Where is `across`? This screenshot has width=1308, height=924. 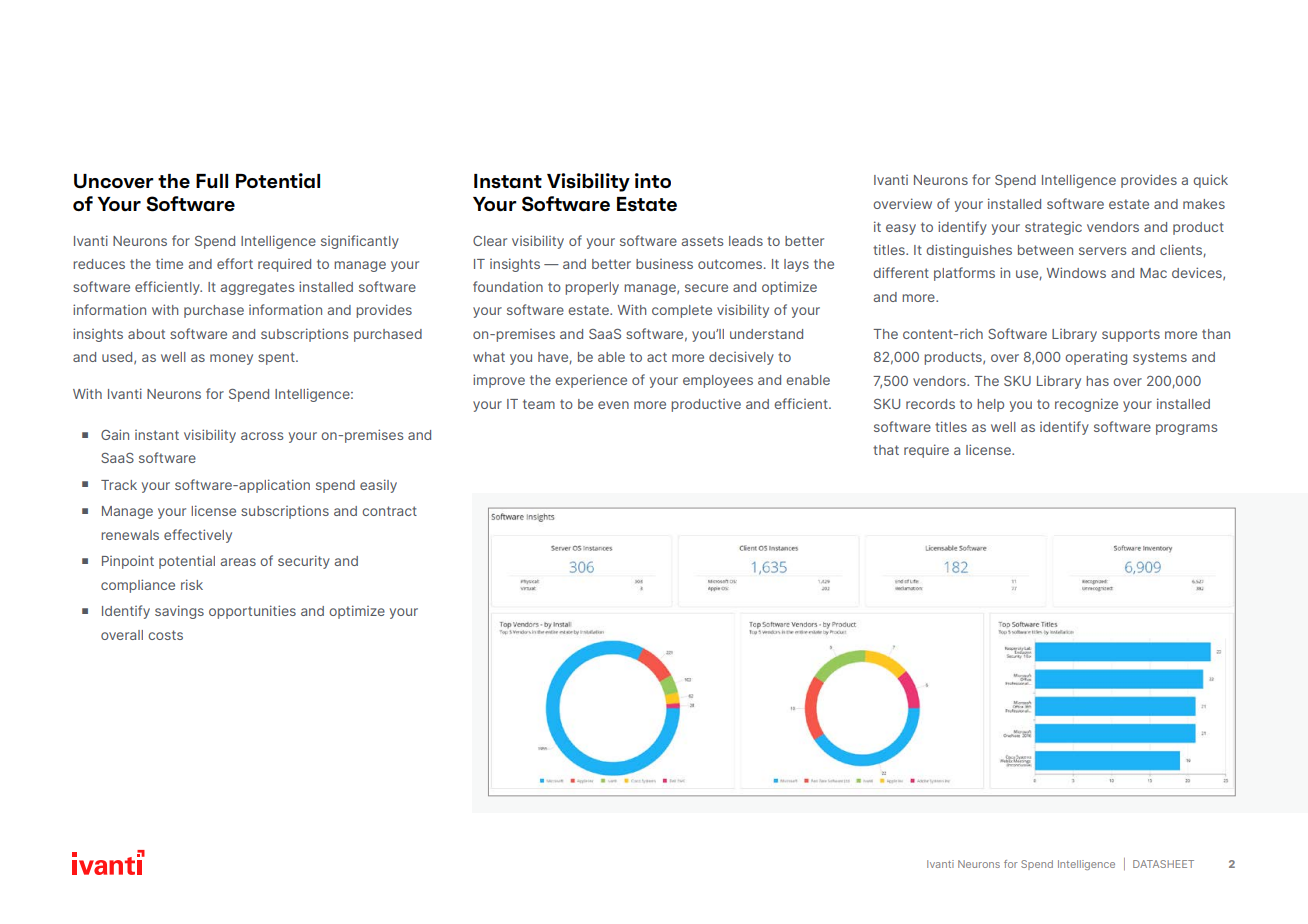
across is located at coordinates (262, 436).
